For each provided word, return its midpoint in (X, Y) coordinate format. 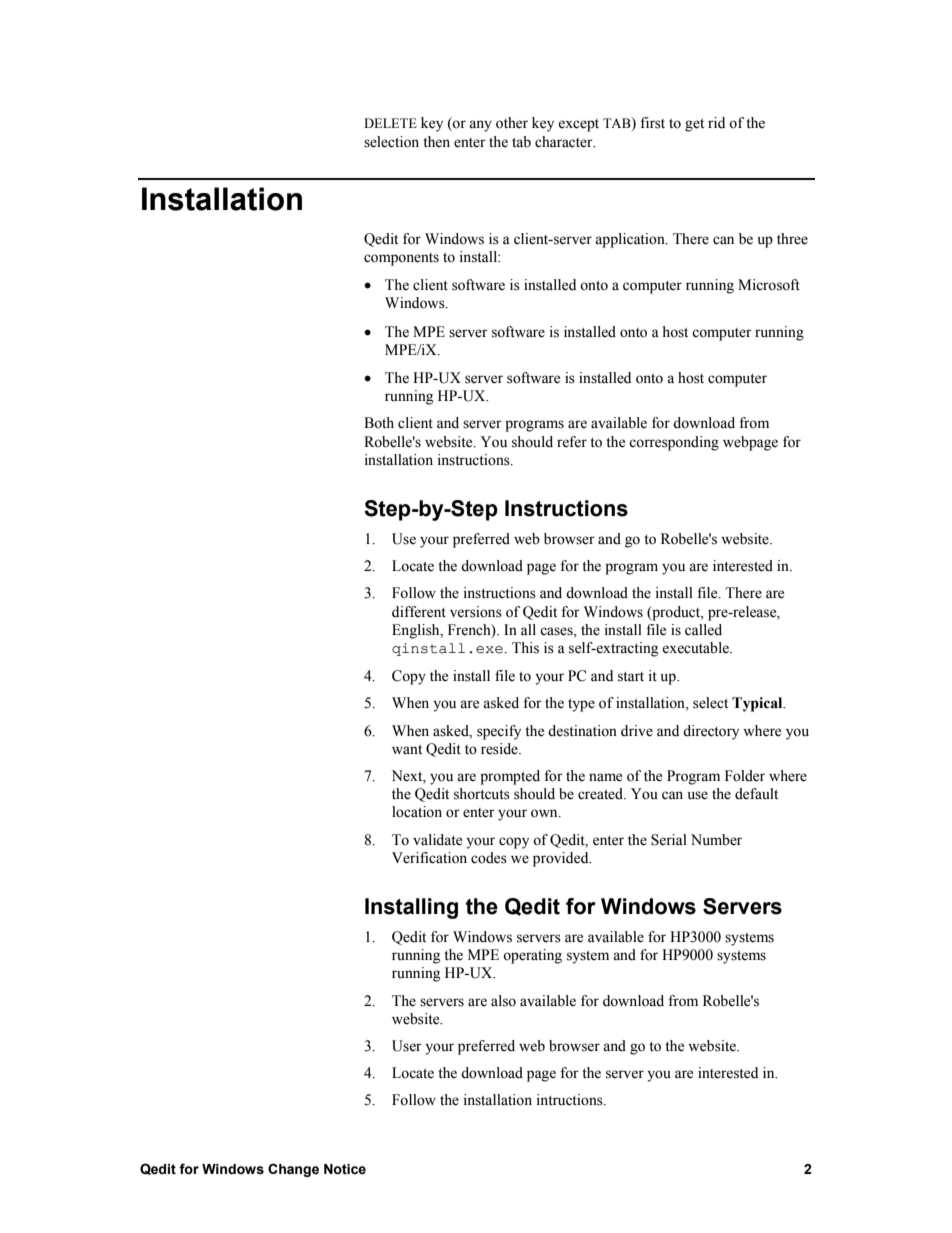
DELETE (390, 123)
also (503, 1001)
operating (532, 956)
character (565, 142)
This (525, 648)
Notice (345, 1169)
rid (716, 122)
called (703, 630)
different (419, 612)
